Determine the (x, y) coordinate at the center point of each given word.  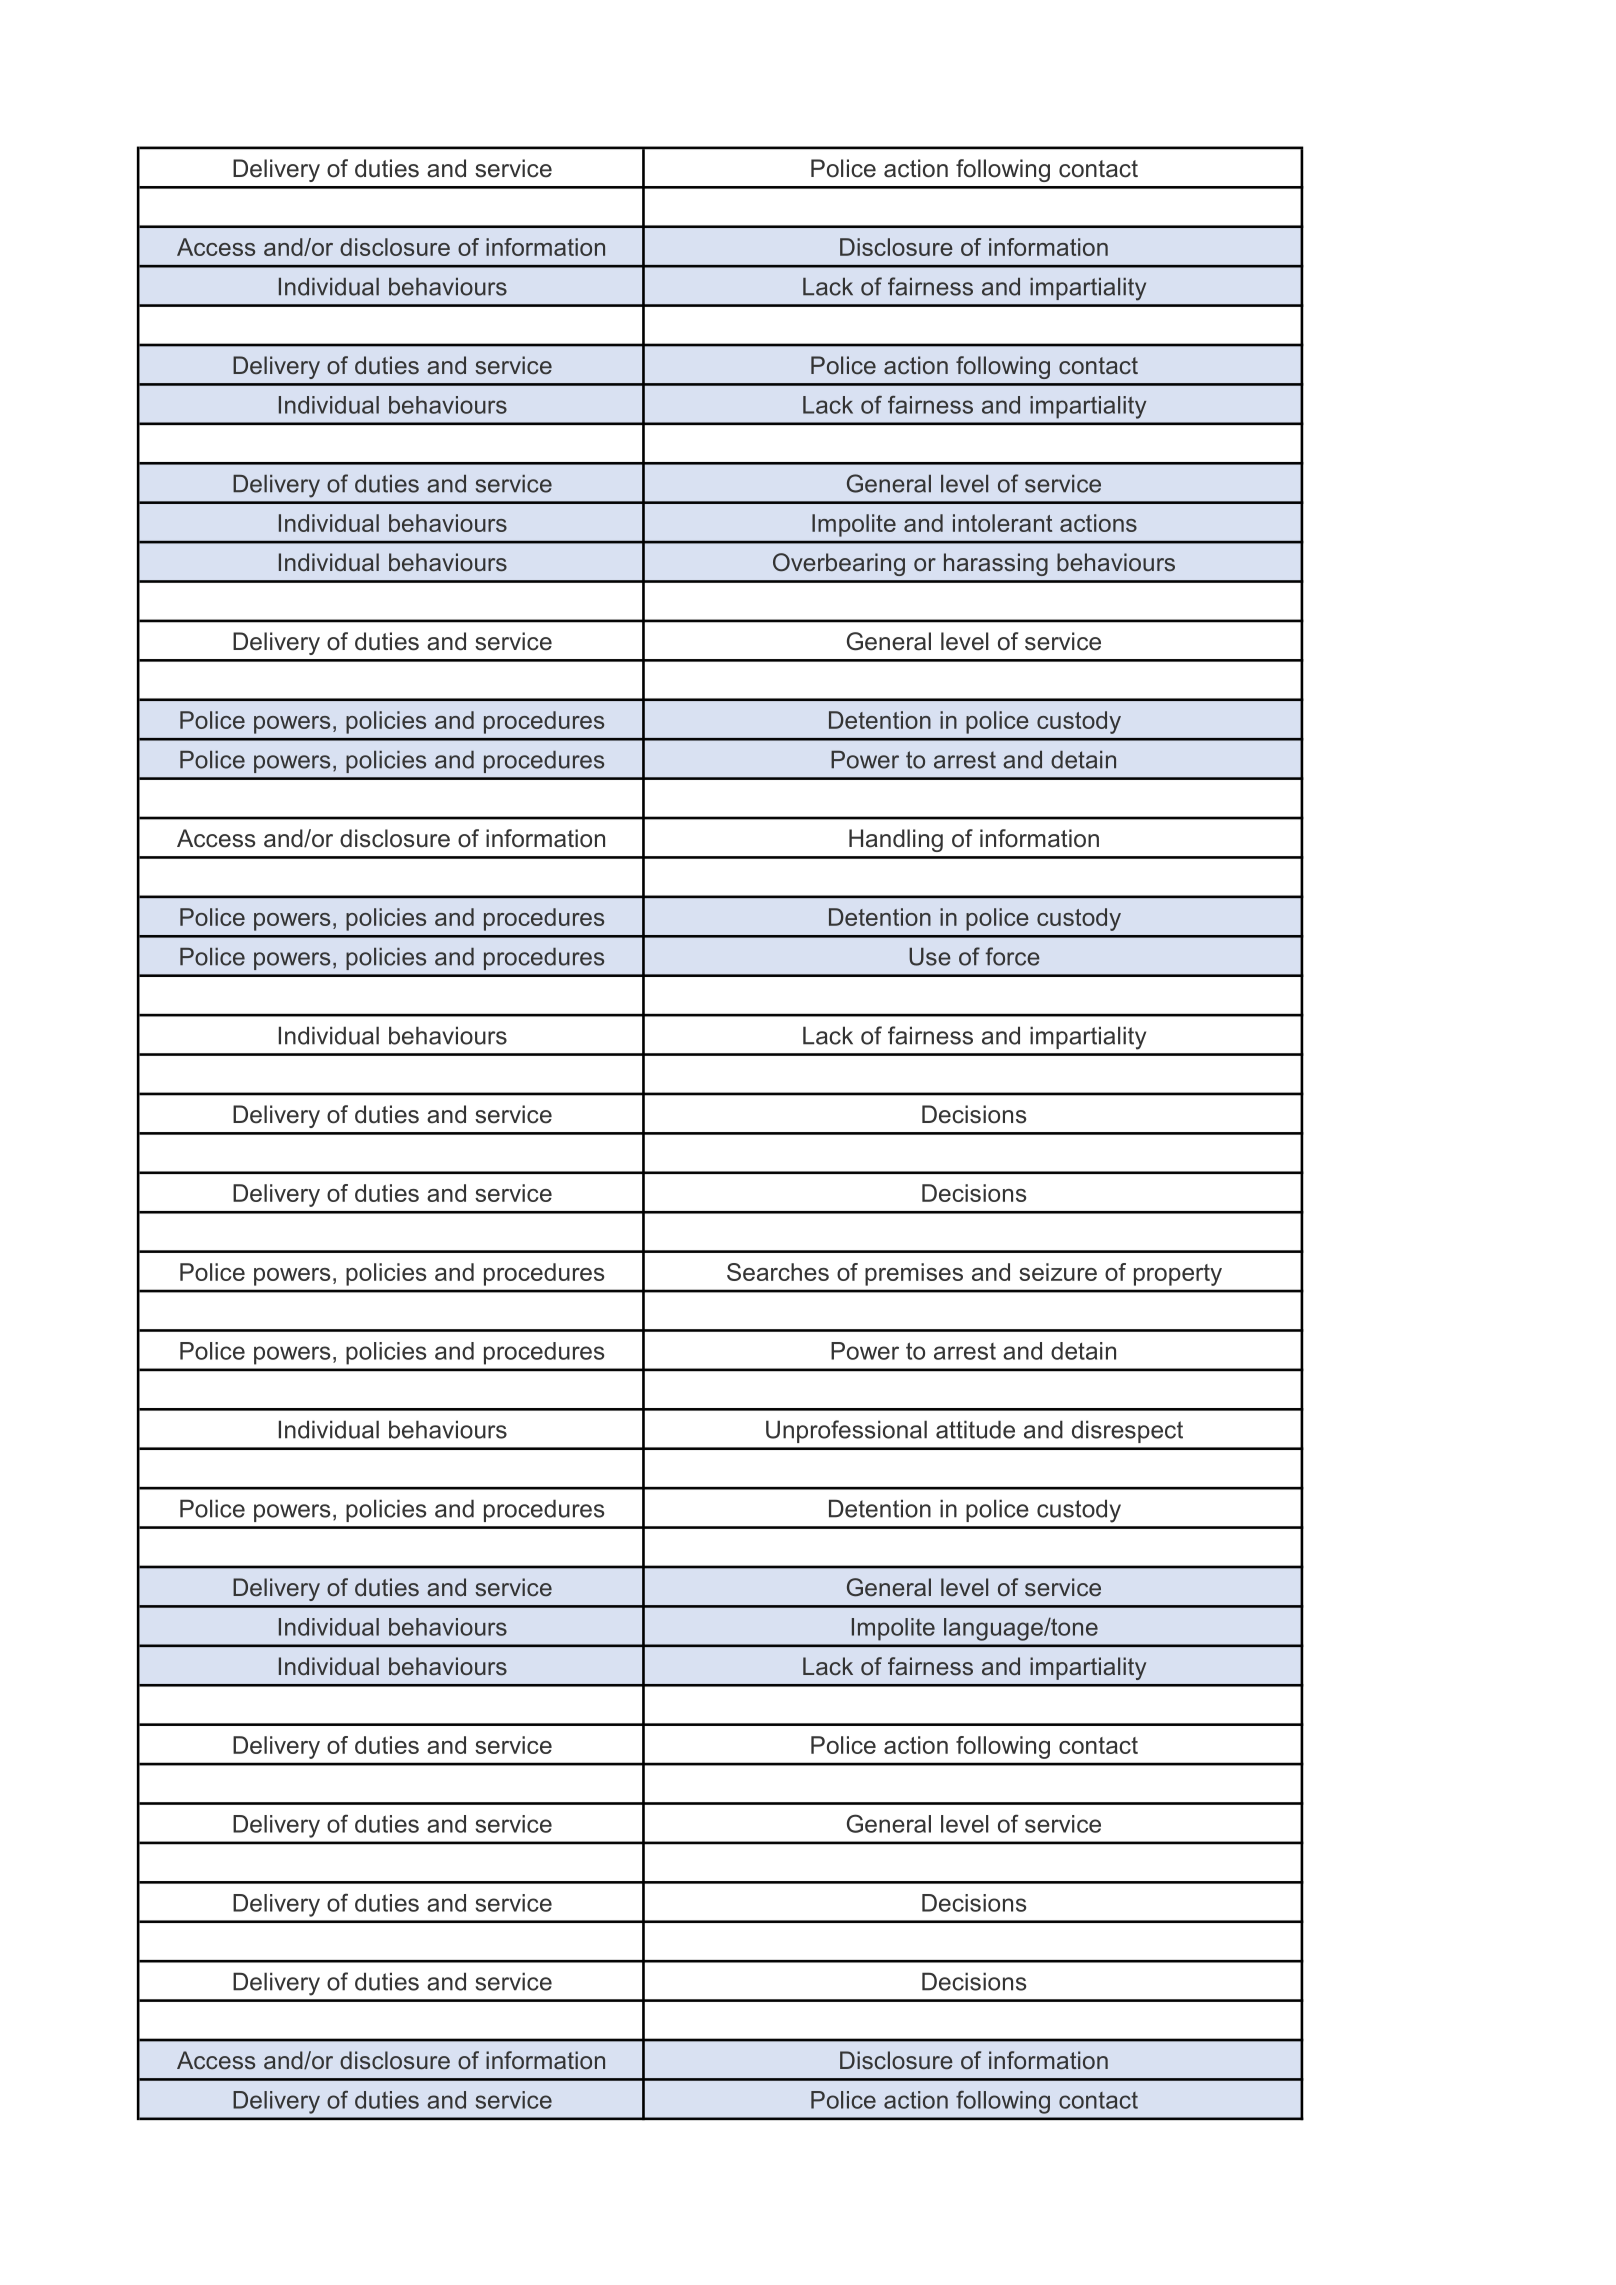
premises (914, 1274)
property (1178, 1275)
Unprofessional (846, 1431)
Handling (896, 840)
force (1013, 956)
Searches (778, 1272)
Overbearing (839, 564)
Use (930, 957)
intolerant (1002, 523)
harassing (996, 564)
